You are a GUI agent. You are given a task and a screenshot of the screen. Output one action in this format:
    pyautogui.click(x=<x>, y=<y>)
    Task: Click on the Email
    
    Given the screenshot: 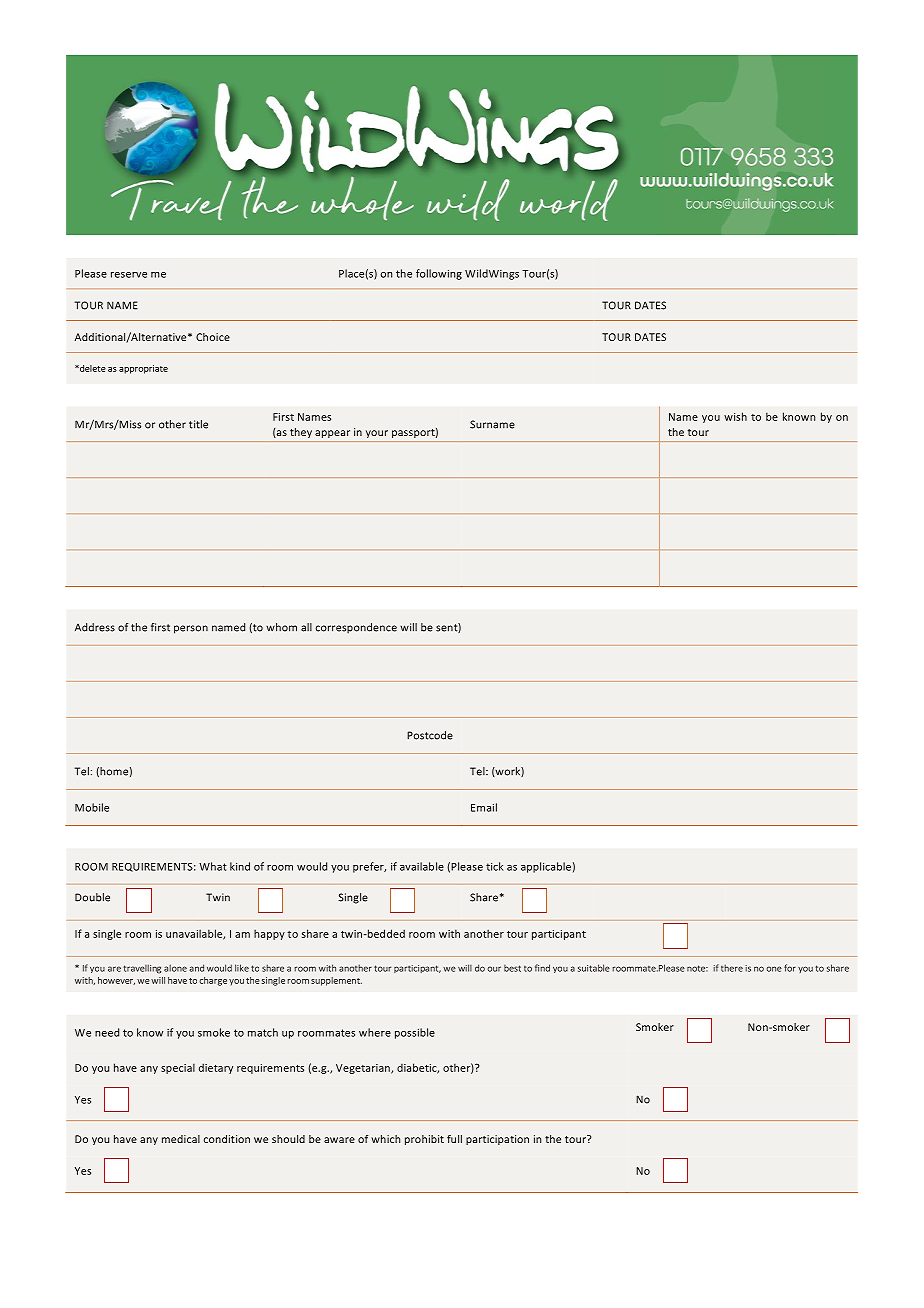 What is the action you would take?
    pyautogui.click(x=484, y=807)
